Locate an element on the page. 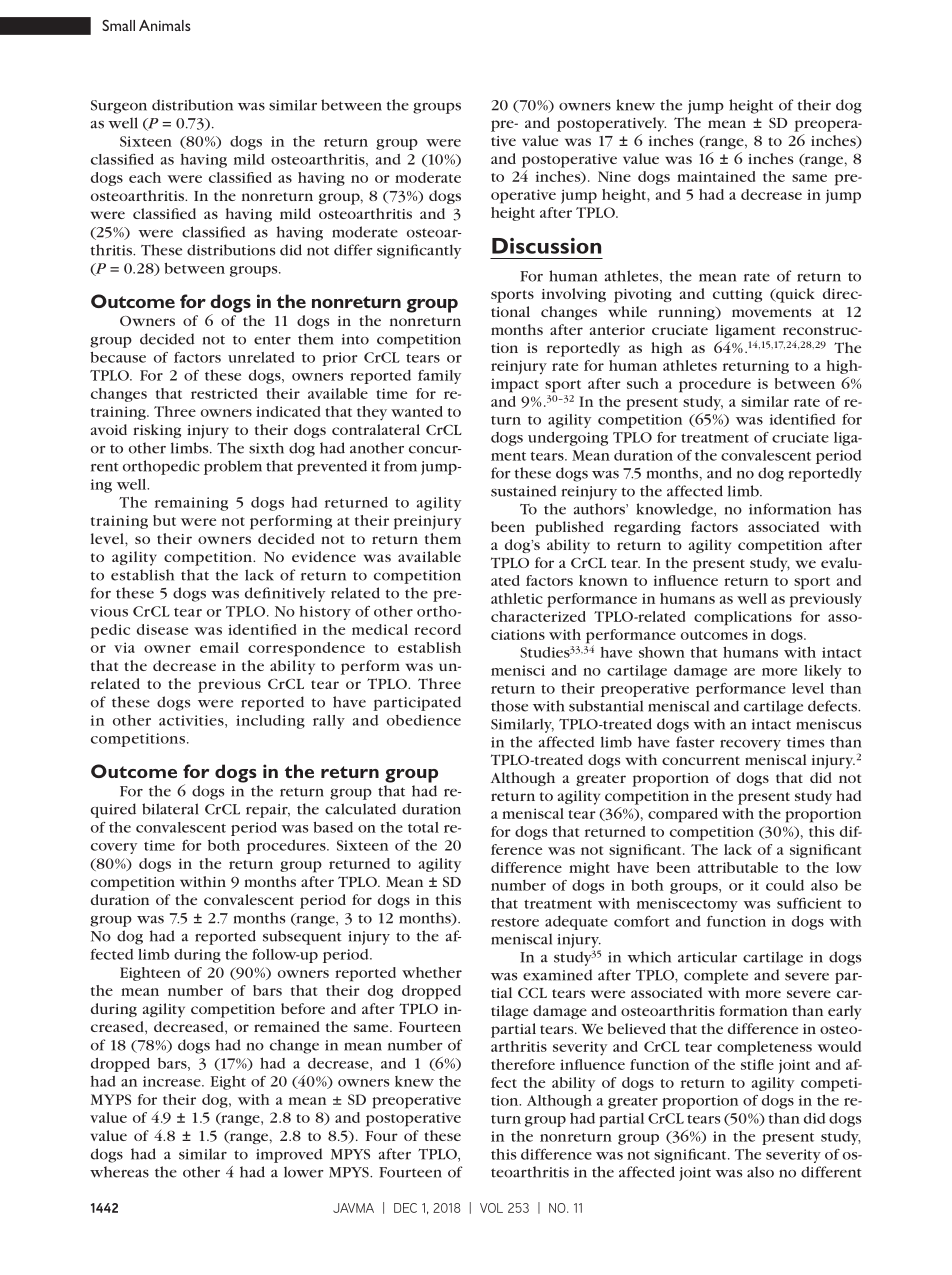 This page has height=1275, width=952. Nine is located at coordinates (614, 176).
